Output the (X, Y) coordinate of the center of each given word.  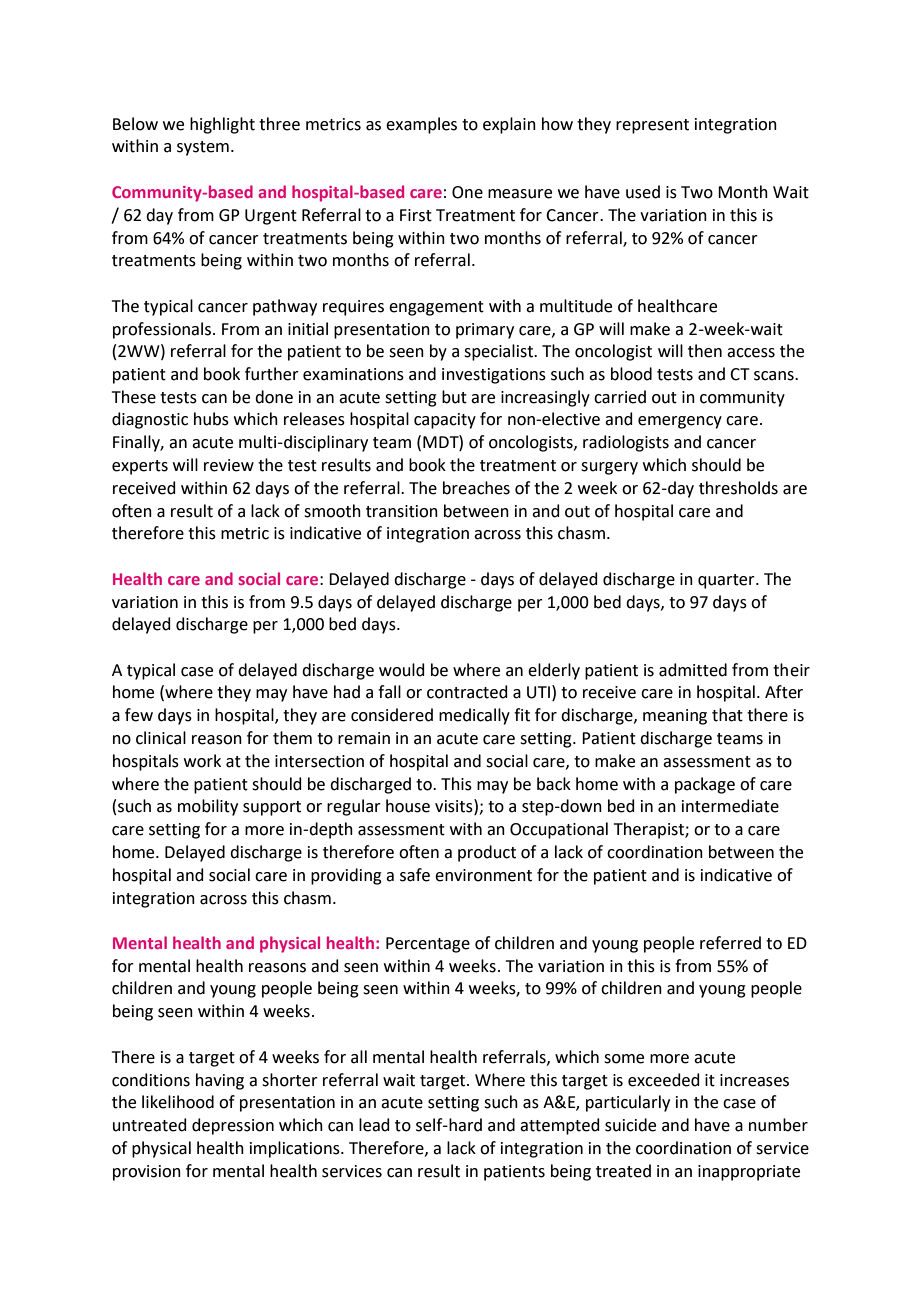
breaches (476, 488)
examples (421, 125)
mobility (208, 807)
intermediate (730, 806)
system (203, 148)
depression (233, 1126)
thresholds (738, 488)
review (229, 465)
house (408, 806)
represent (652, 126)
